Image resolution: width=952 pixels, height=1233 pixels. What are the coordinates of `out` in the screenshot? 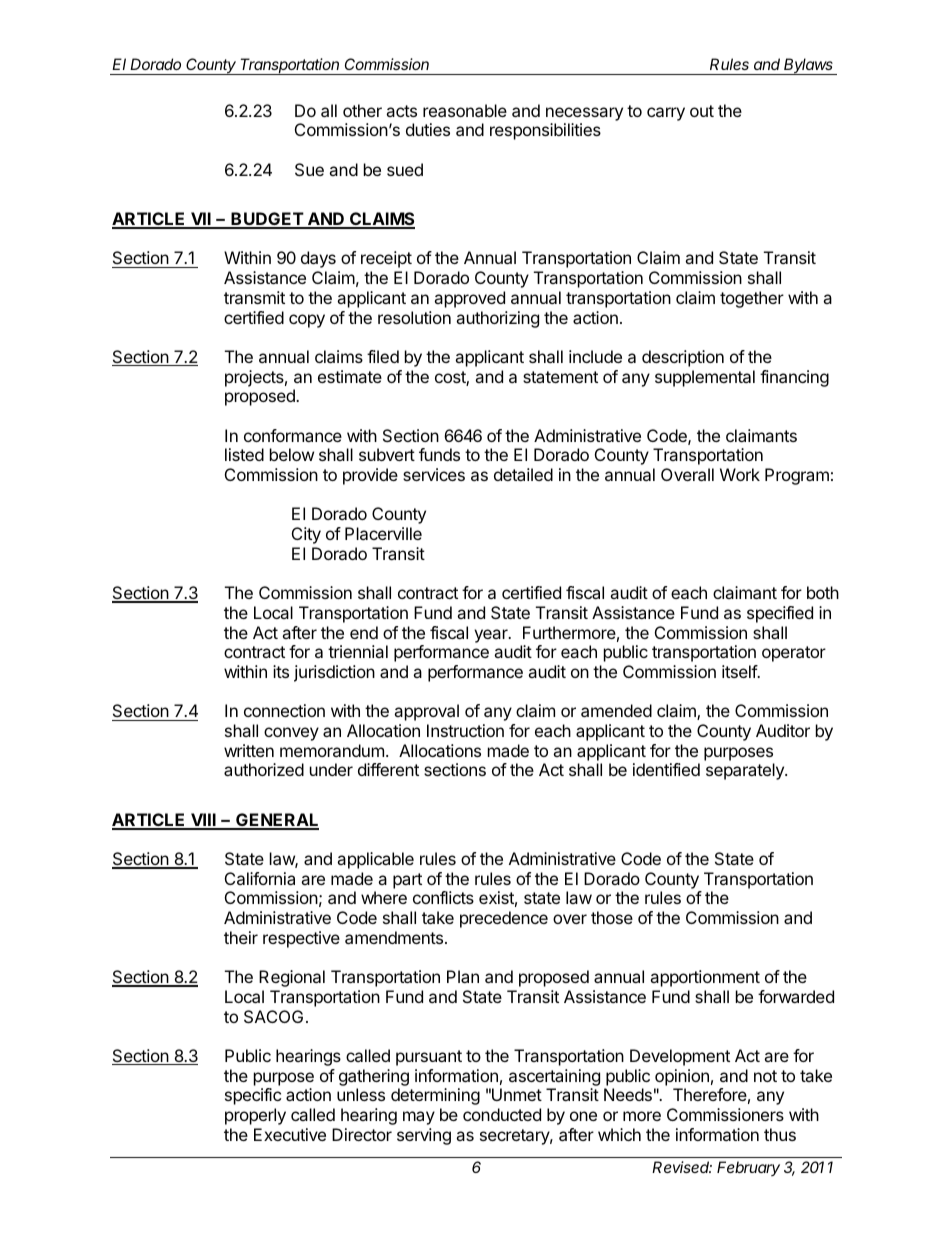 It's located at (702, 111).
